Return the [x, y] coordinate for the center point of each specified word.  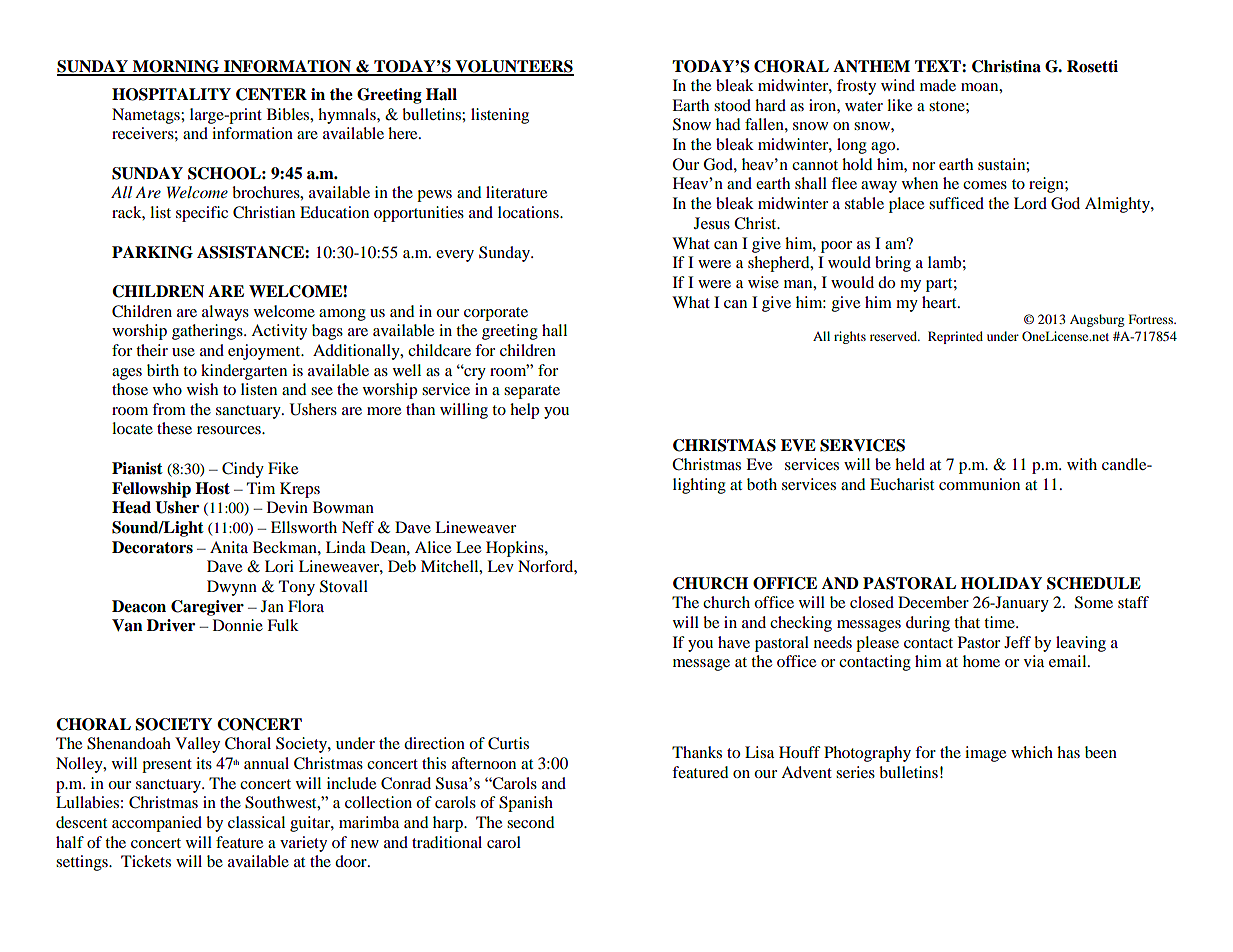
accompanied [157, 824]
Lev [500, 566]
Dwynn [232, 588]
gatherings [208, 332]
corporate [496, 314]
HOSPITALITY [171, 94]
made [938, 85]
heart [940, 302]
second [531, 822]
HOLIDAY [1001, 583]
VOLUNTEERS [513, 67]
